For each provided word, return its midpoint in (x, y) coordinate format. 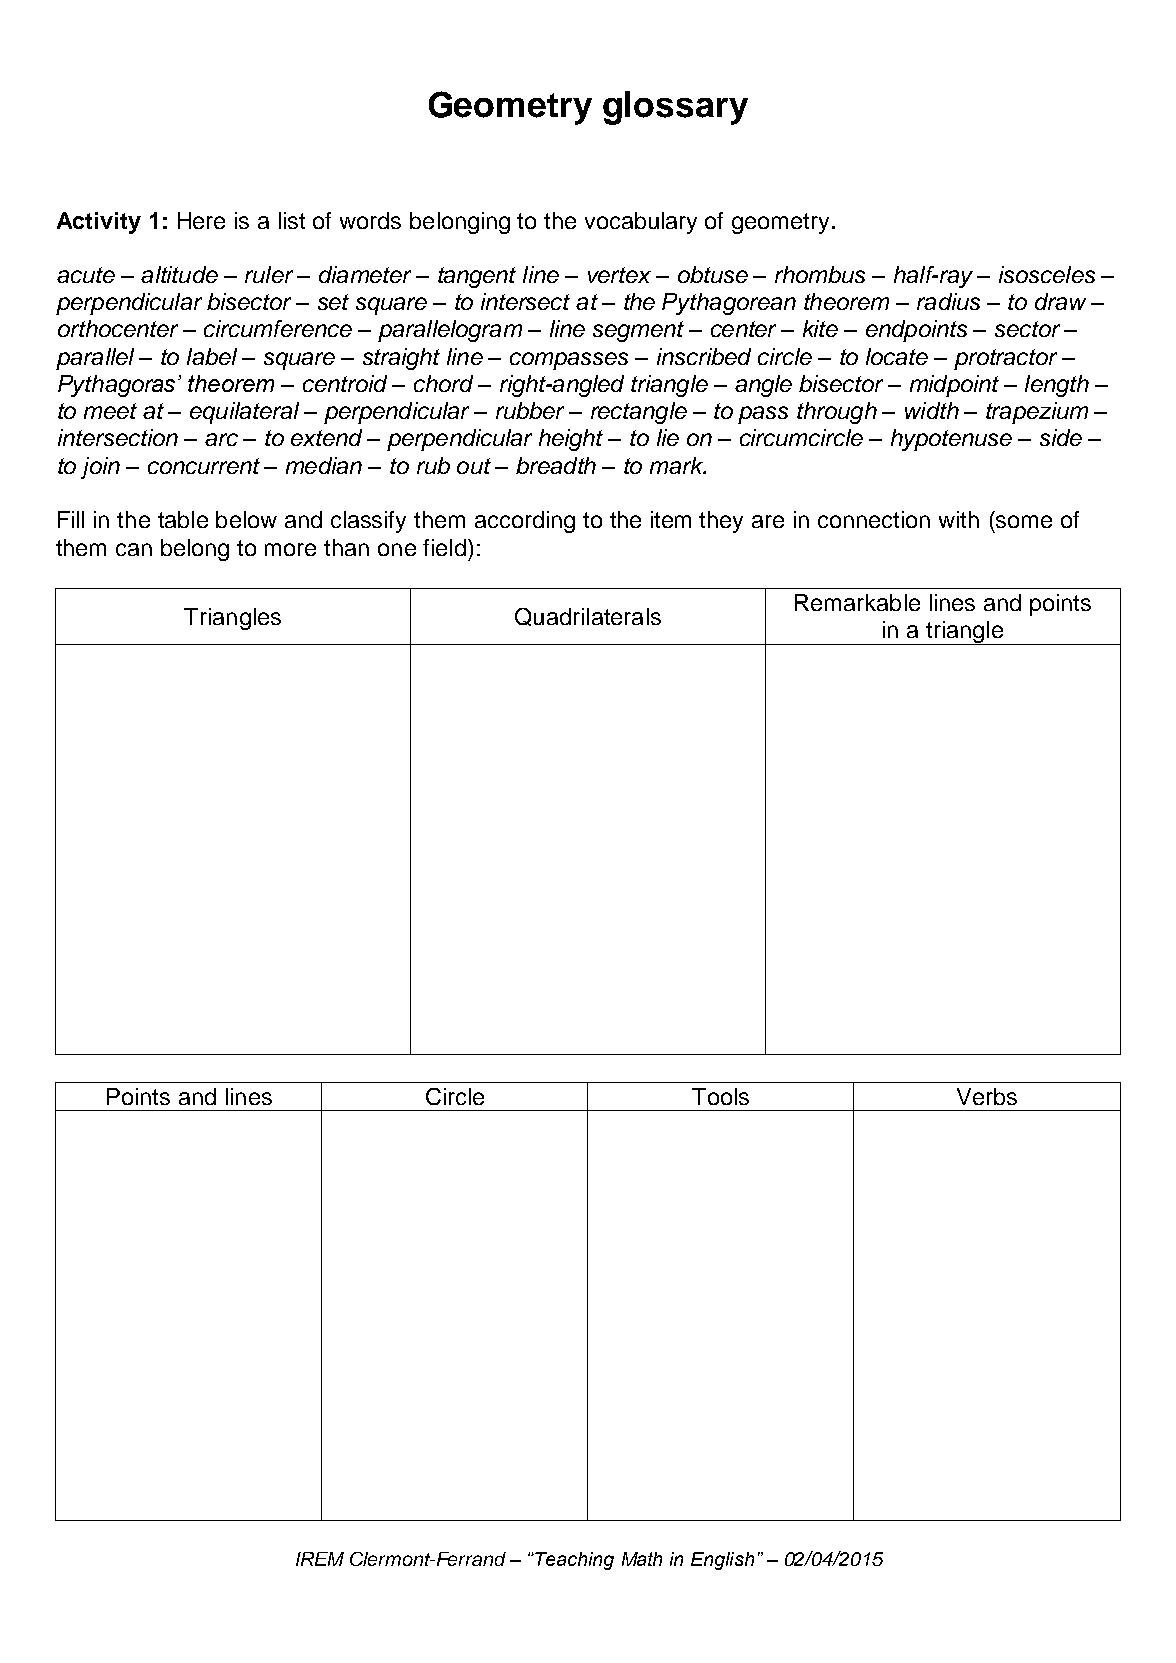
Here (201, 220)
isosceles (1047, 274)
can (134, 549)
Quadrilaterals (588, 617)
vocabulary (641, 223)
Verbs (987, 1096)
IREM (320, 1559)
